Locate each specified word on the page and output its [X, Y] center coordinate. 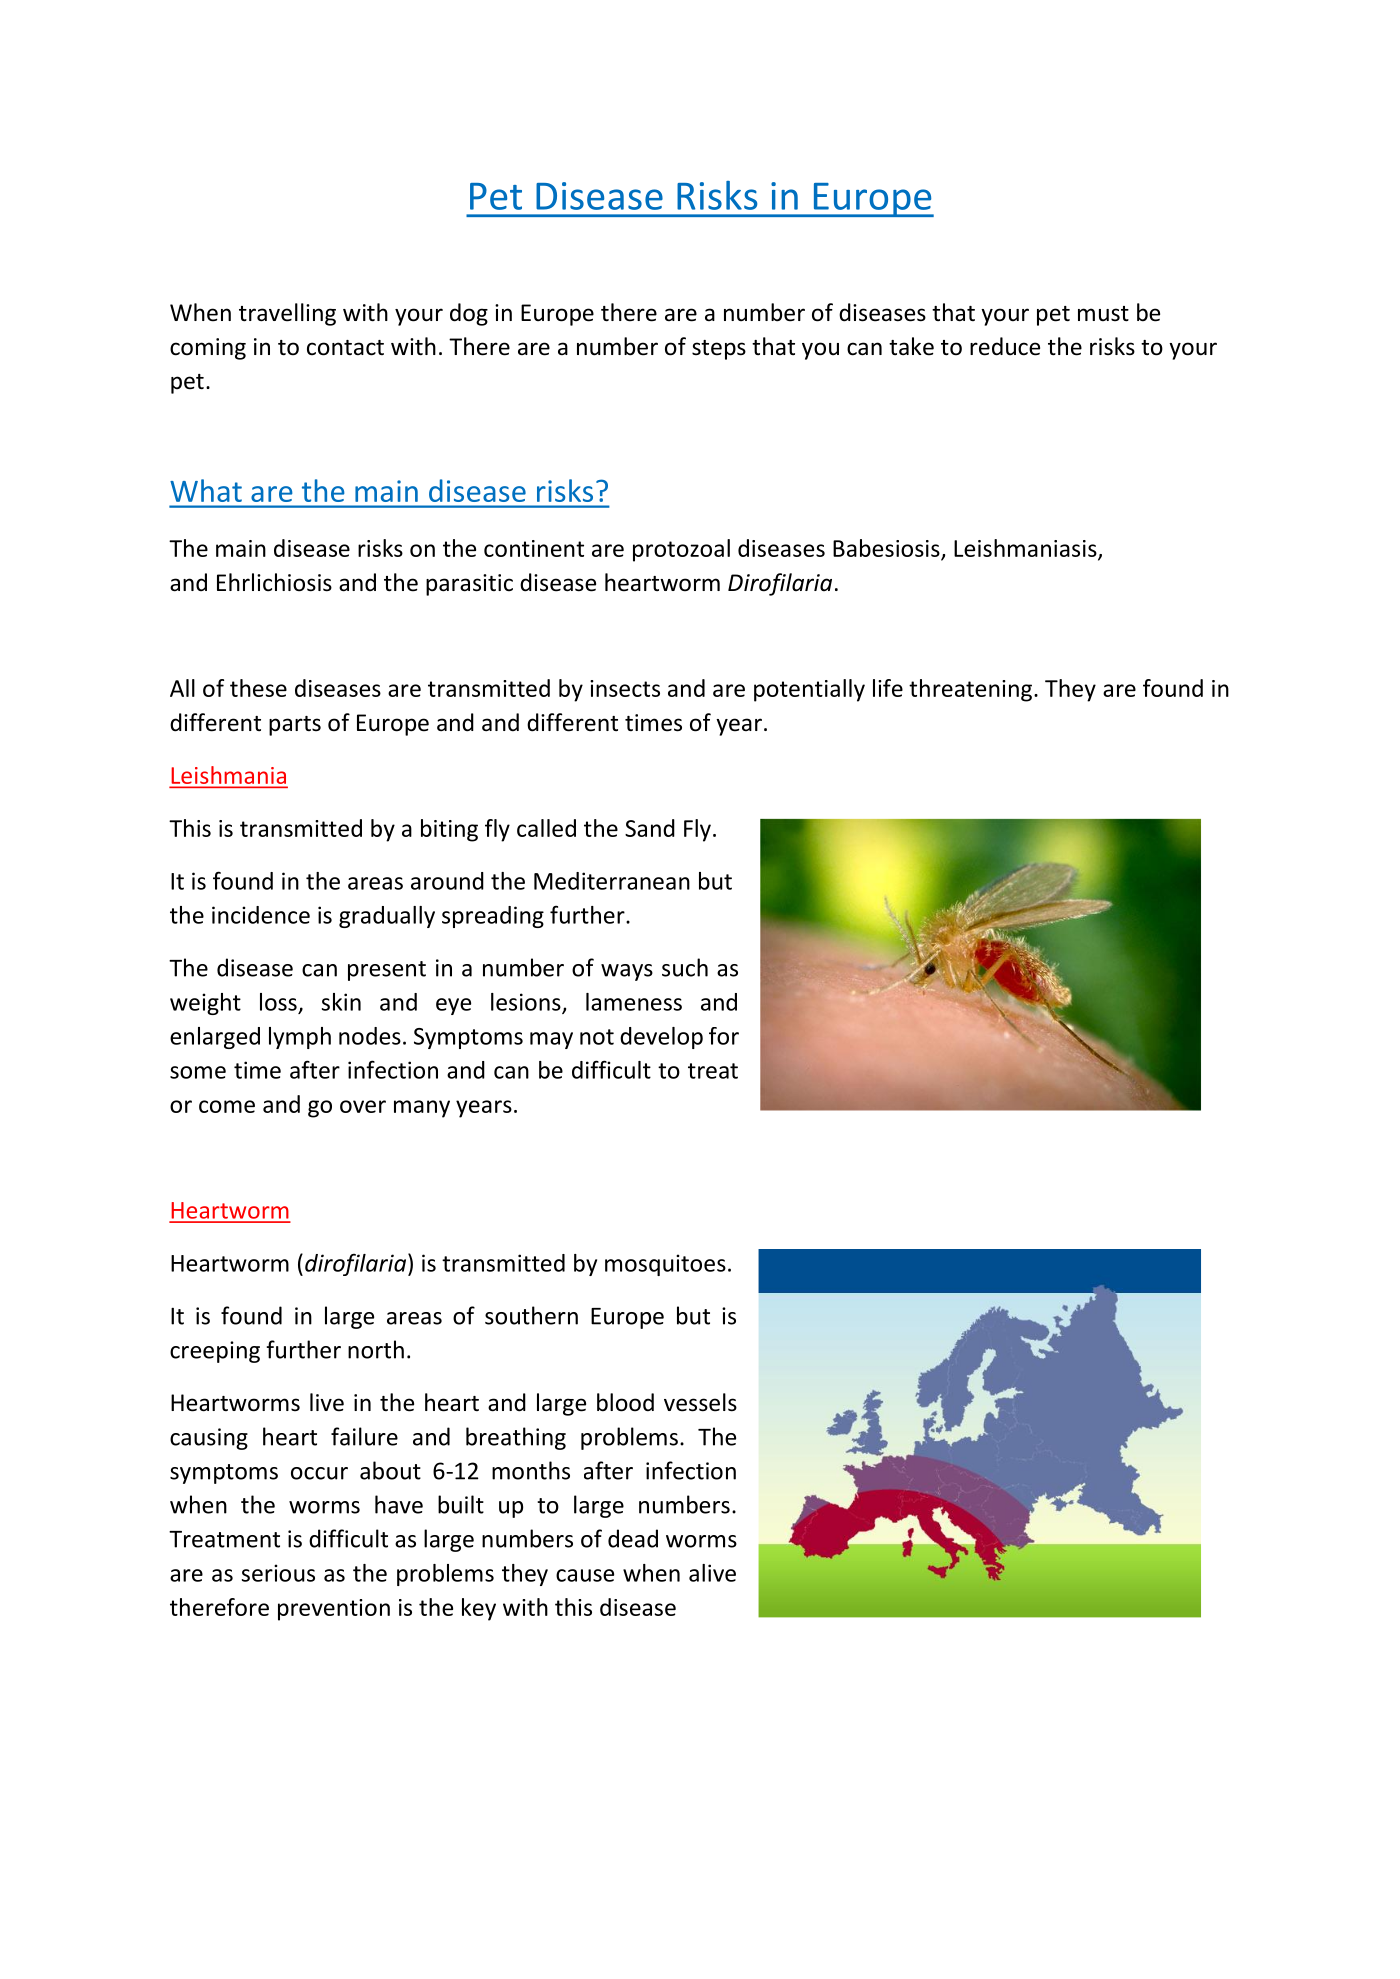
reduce [1005, 346]
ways [627, 972]
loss [278, 1002]
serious [278, 1573]
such [685, 967]
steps [719, 350]
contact [345, 348]
